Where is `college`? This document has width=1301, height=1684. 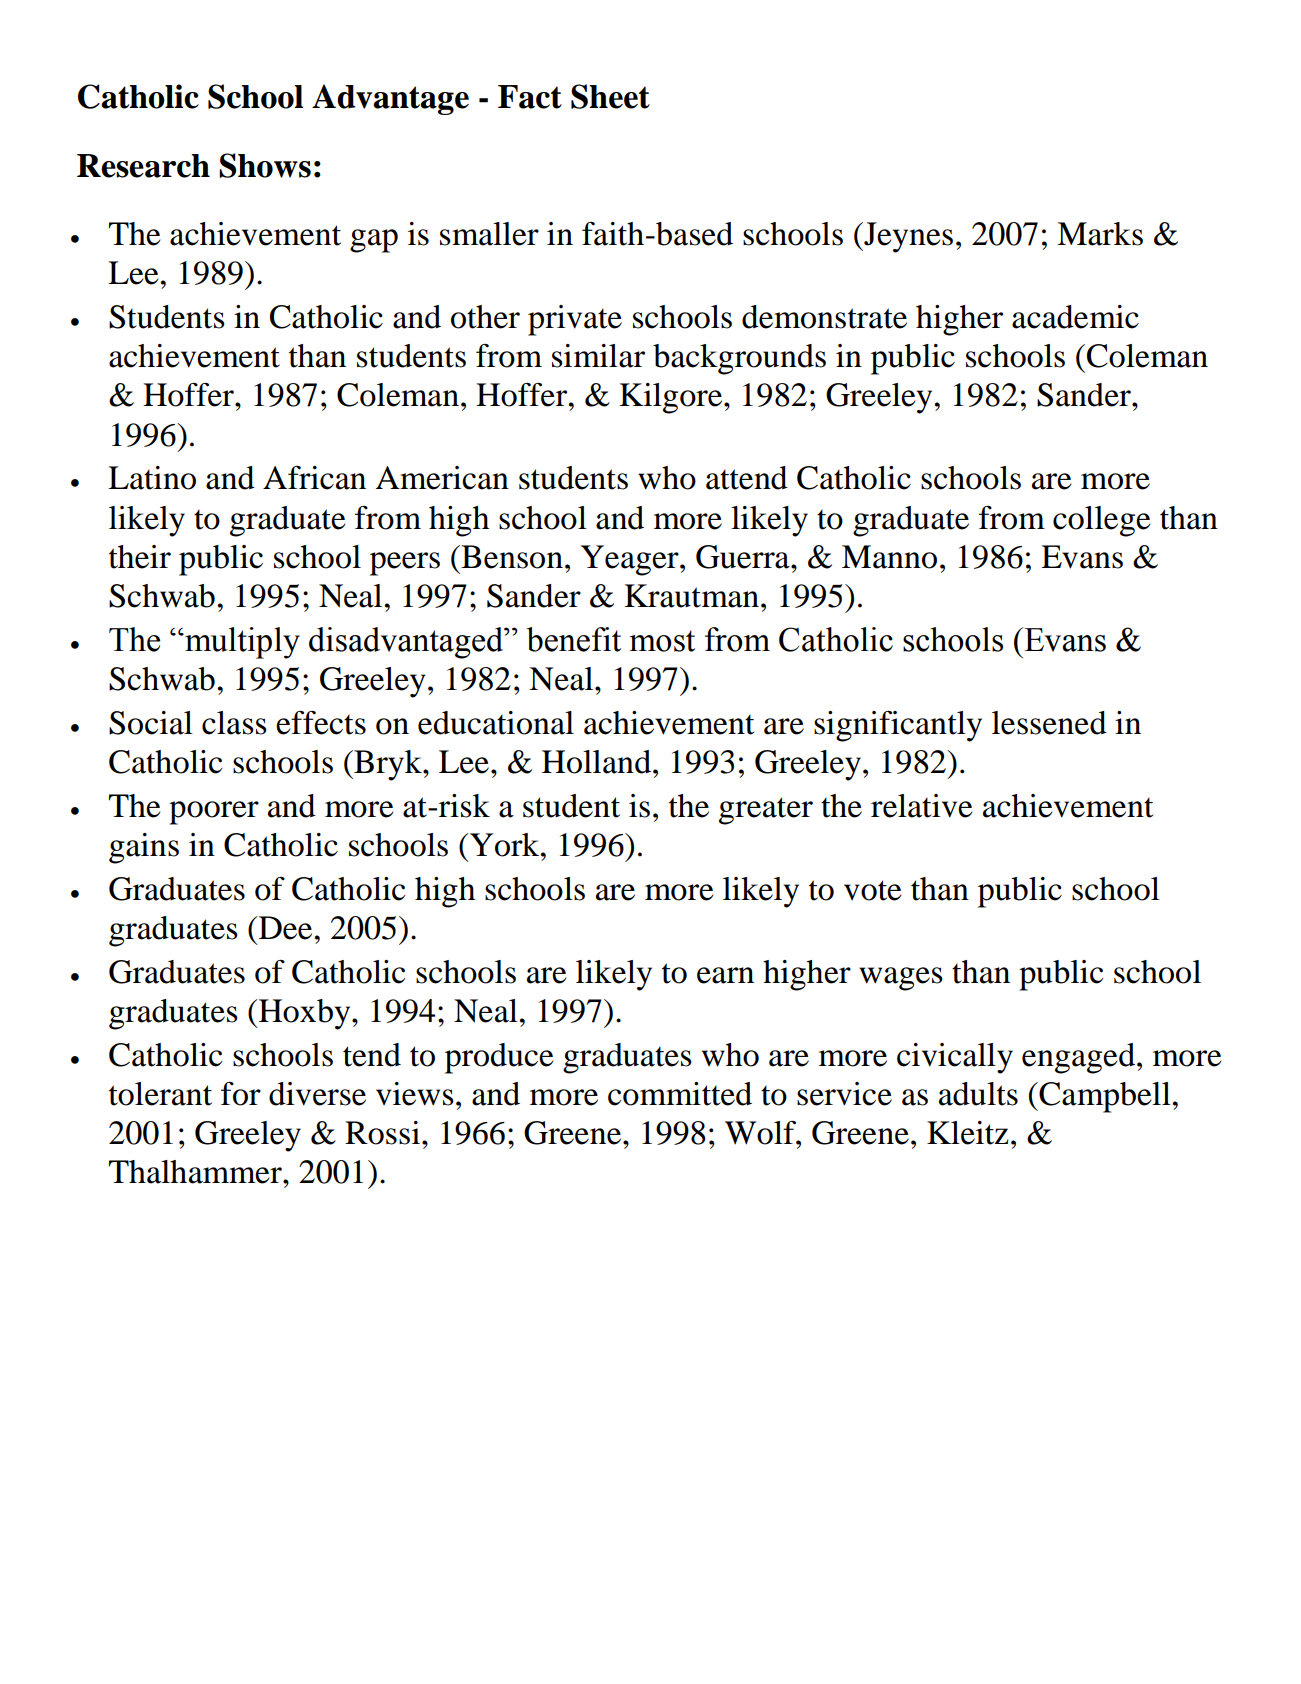 college is located at coordinates (1101, 521).
